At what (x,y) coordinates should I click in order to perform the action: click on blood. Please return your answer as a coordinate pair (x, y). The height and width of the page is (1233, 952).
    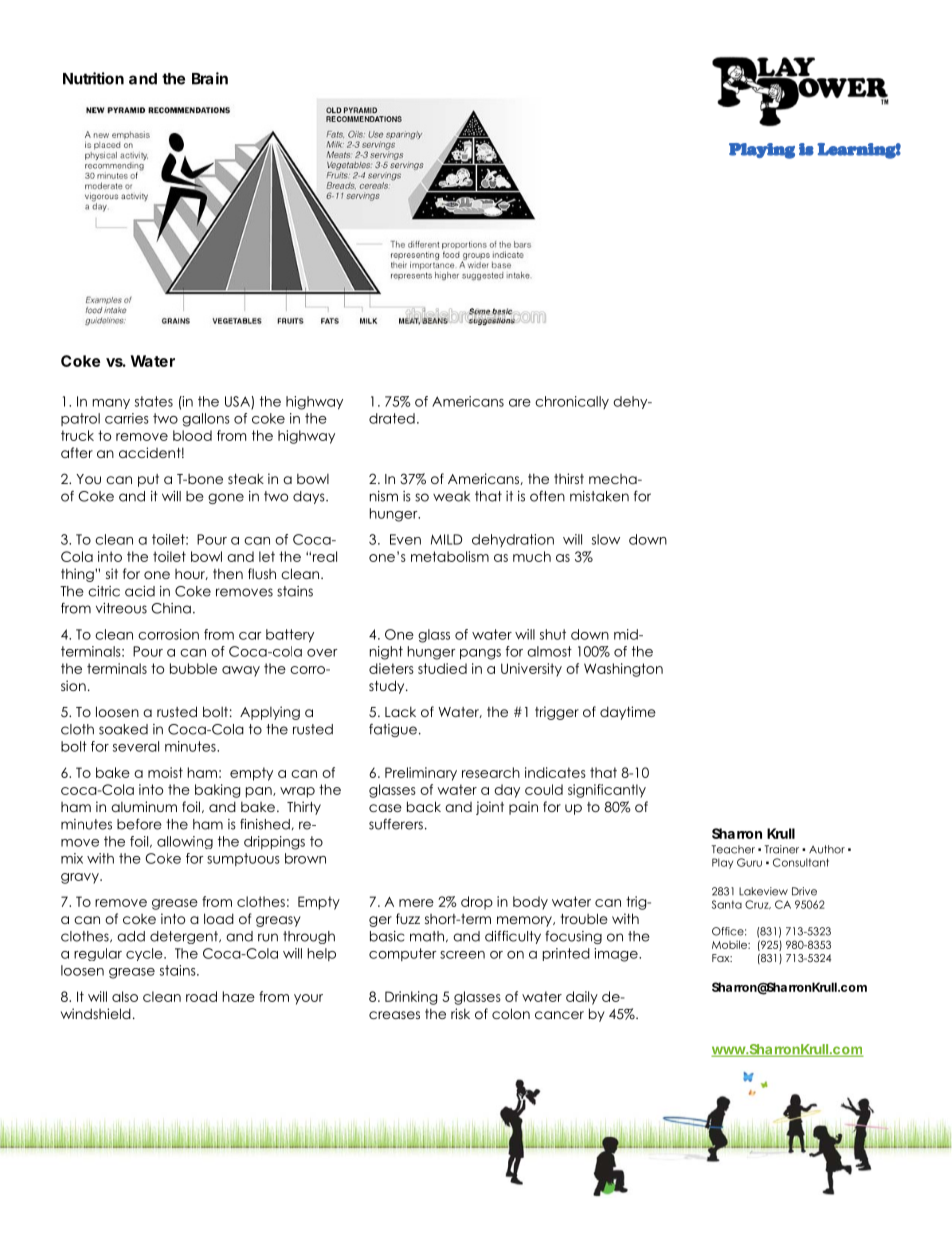
    Looking at the image, I should click on (192, 435).
